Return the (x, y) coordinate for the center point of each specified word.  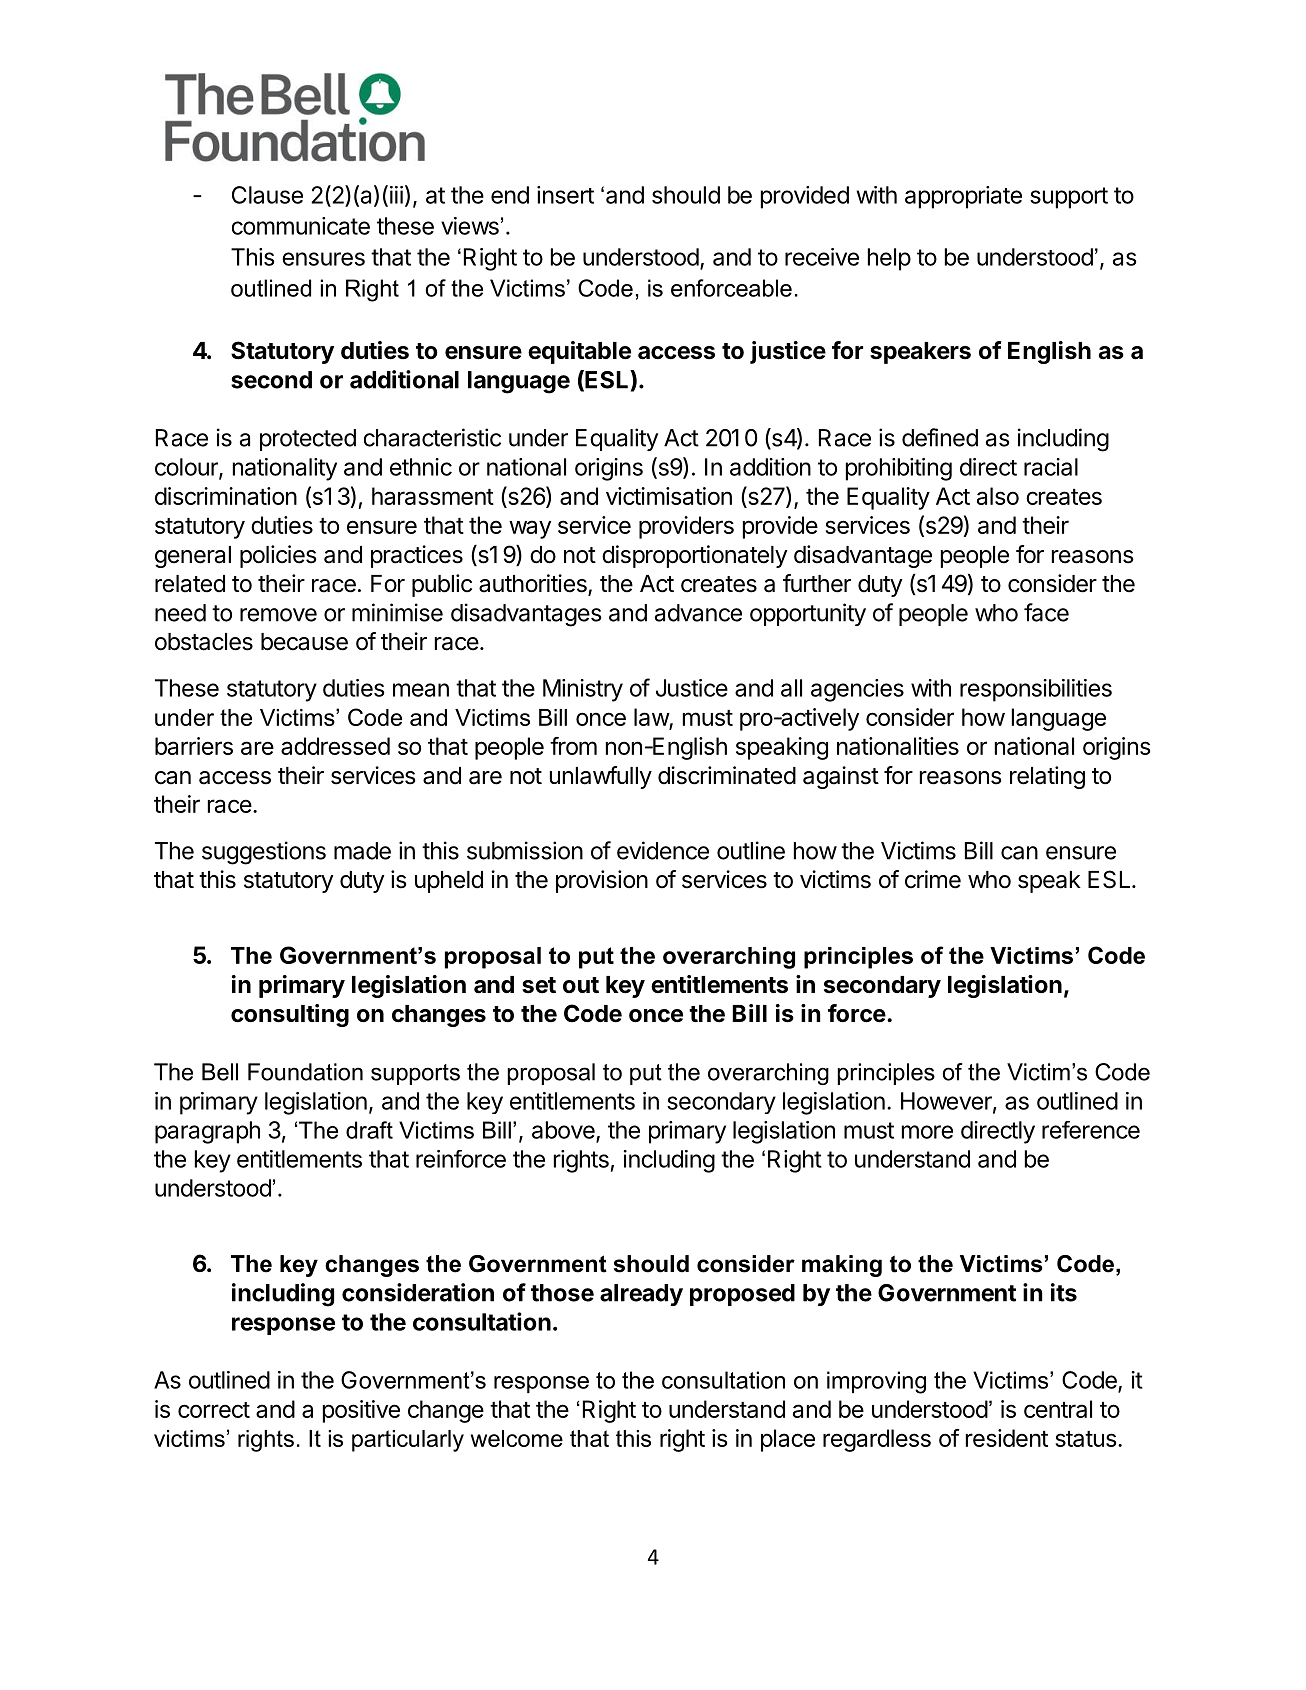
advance (698, 613)
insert (565, 195)
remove (278, 615)
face (1046, 612)
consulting (290, 1015)
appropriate (963, 197)
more (927, 1132)
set (539, 985)
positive (361, 1411)
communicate (301, 226)
